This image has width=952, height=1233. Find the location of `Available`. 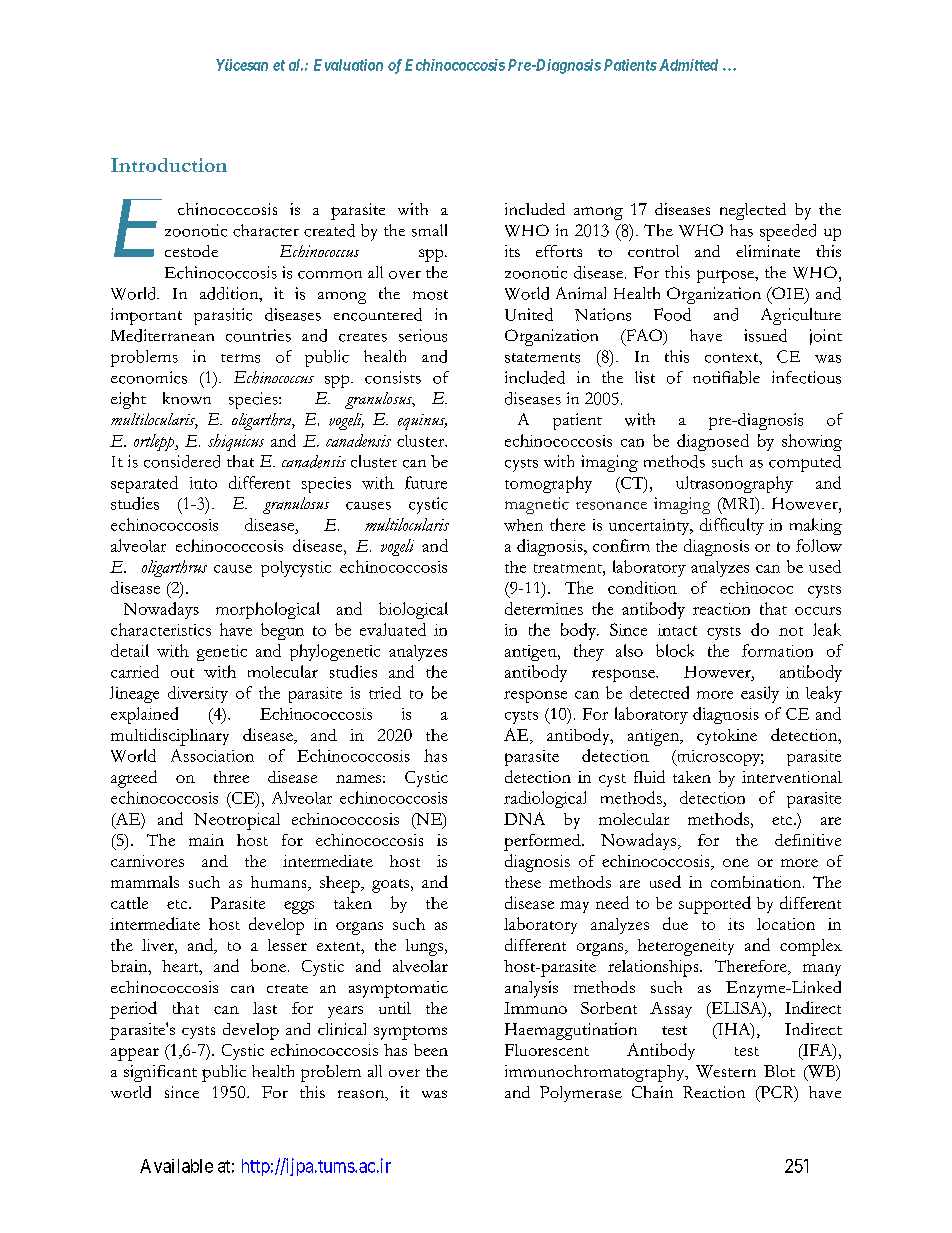

Available is located at coordinates (176, 1166).
